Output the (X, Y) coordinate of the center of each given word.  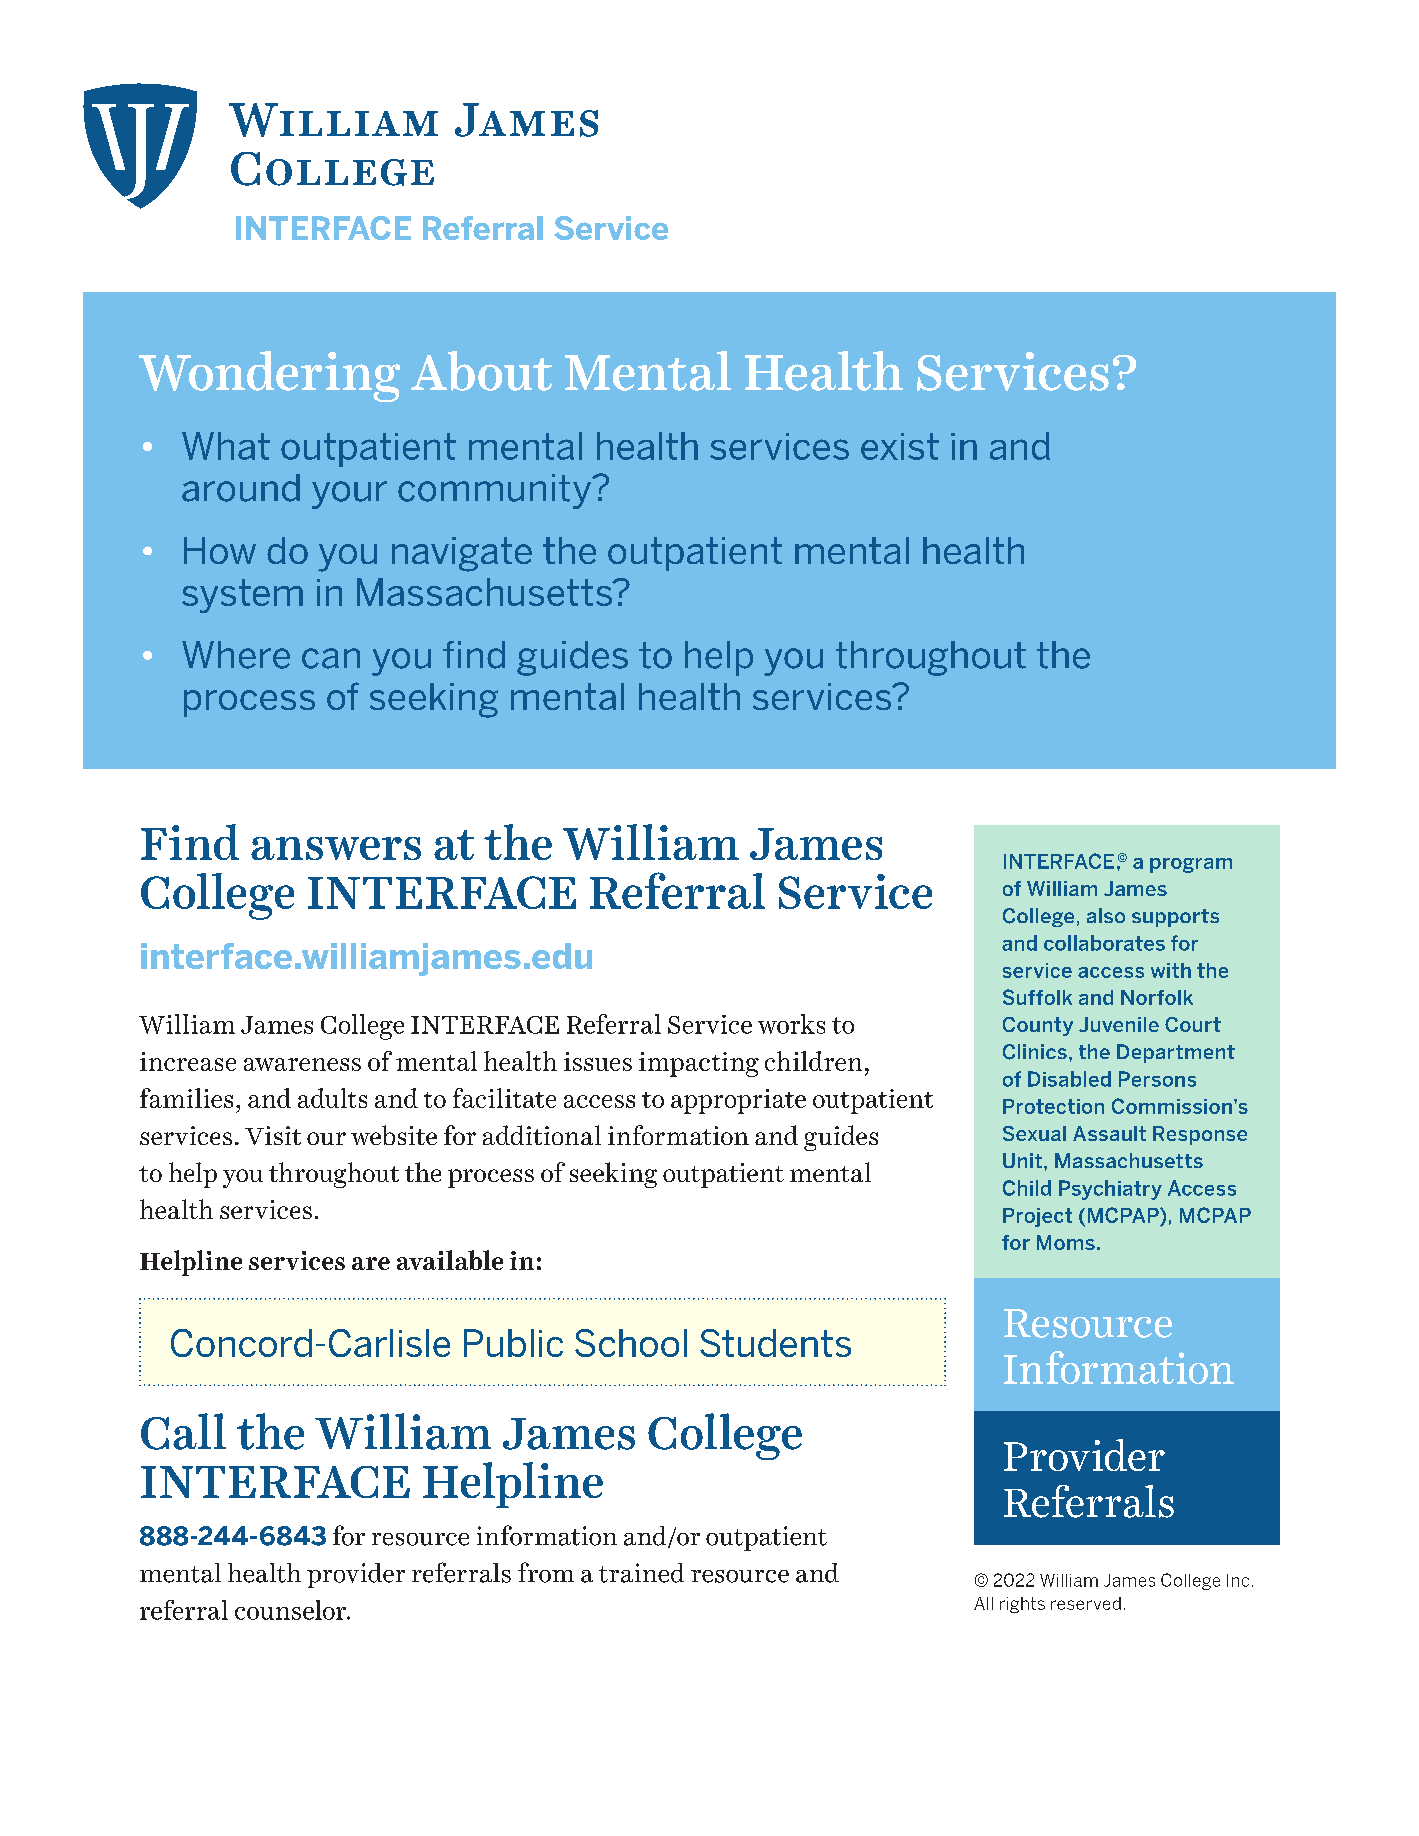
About (481, 371)
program (1191, 865)
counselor (291, 1610)
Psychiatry (1110, 1190)
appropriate (738, 1101)
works (791, 1024)
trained (641, 1573)
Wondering (269, 376)
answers (336, 848)
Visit (273, 1135)
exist (900, 446)
